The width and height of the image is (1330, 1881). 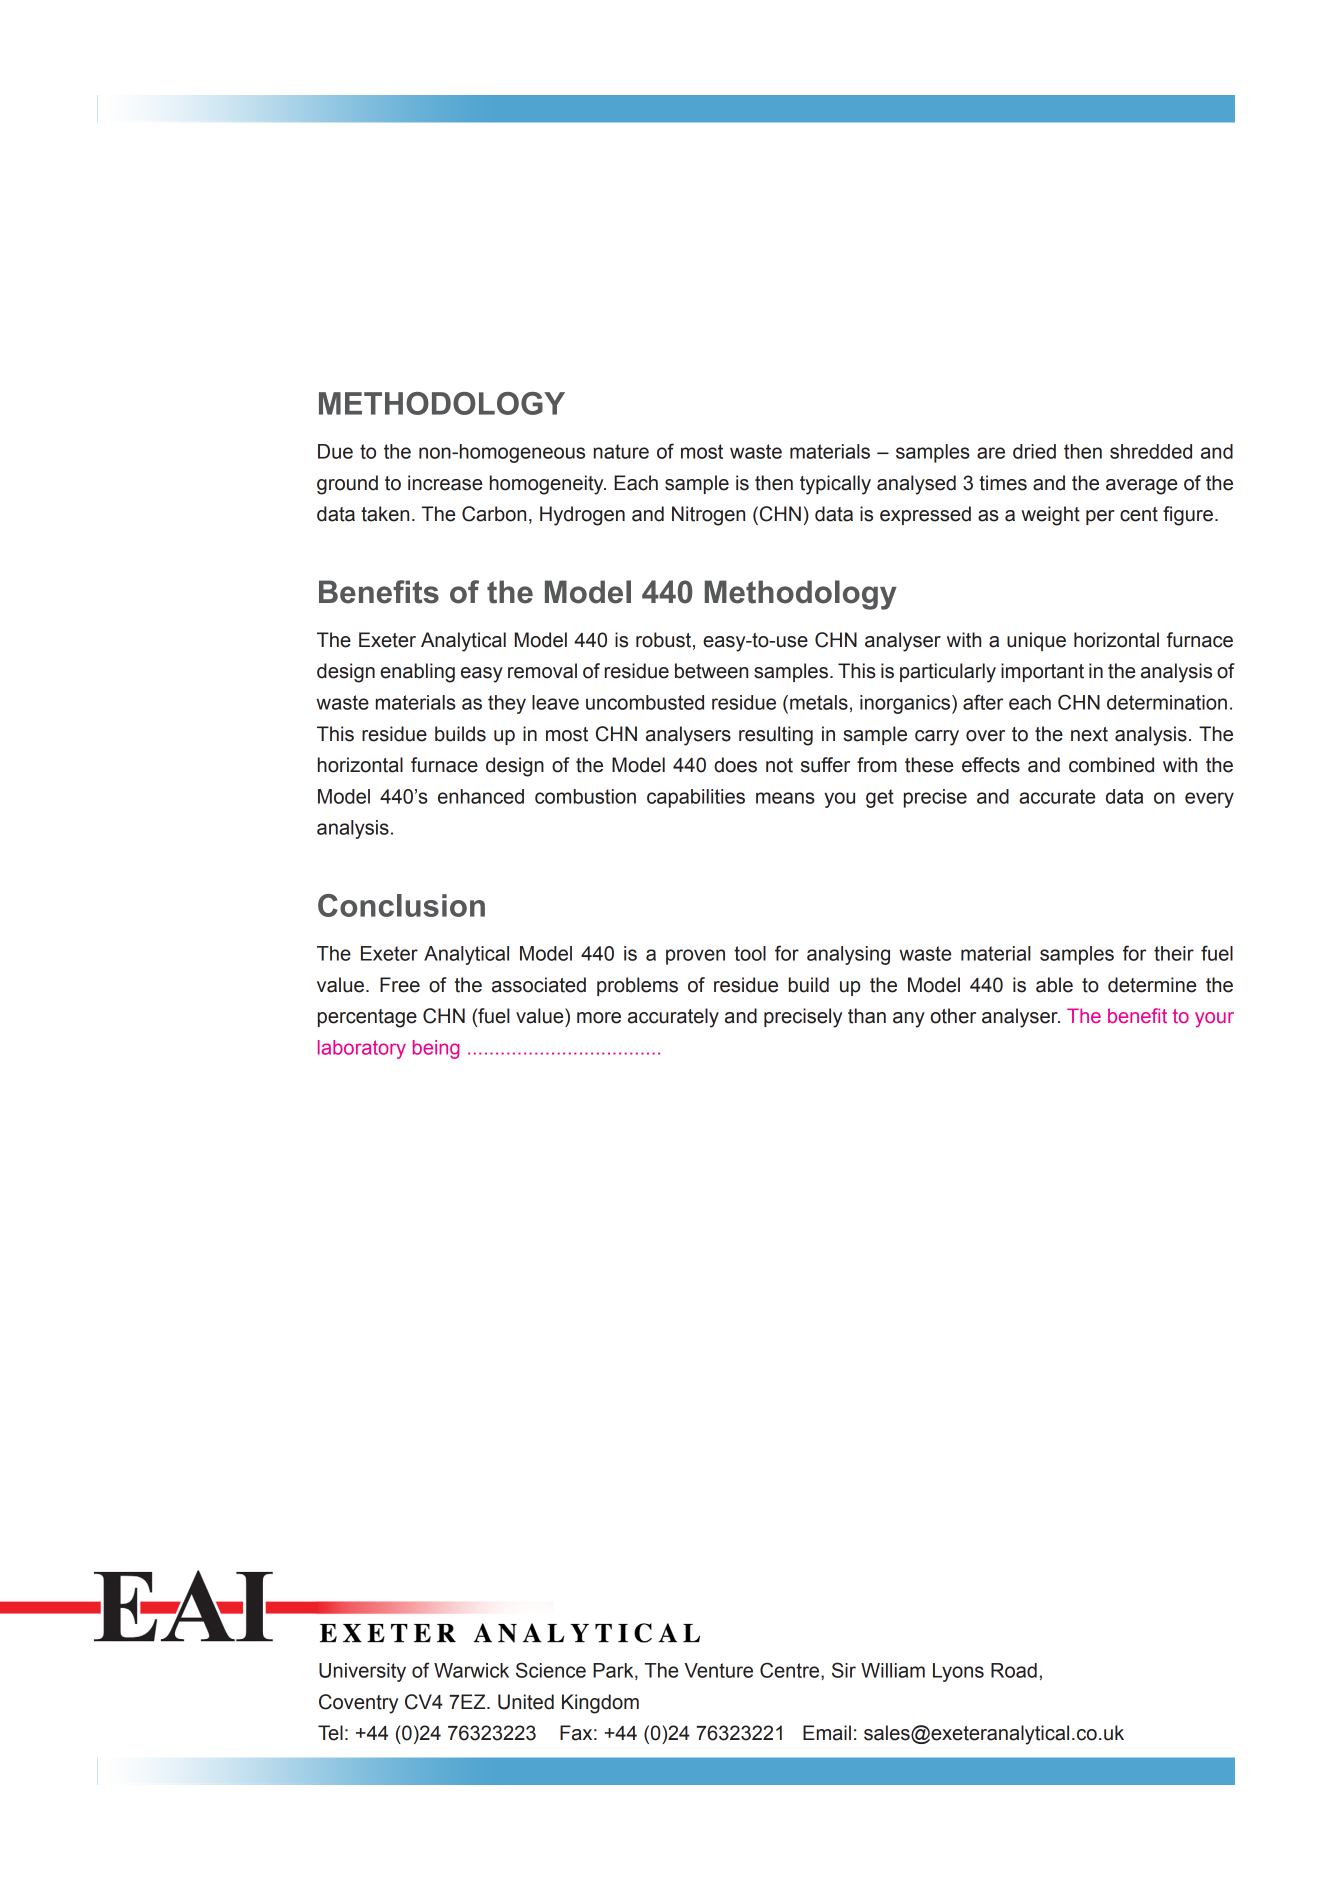 What do you see at coordinates (401, 905) in the image?
I see `Conclusion` at bounding box center [401, 905].
